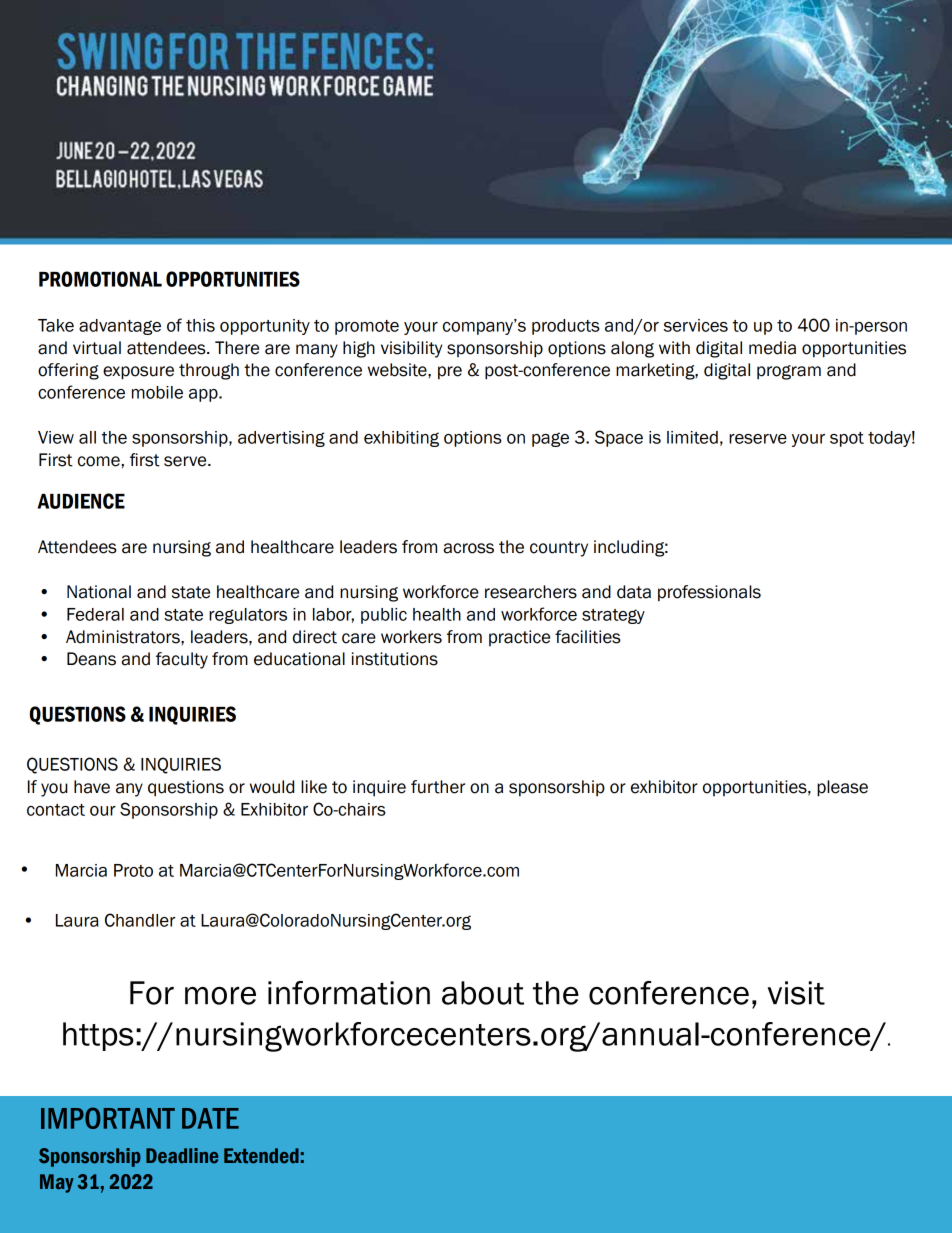 Image resolution: width=952 pixels, height=1233 pixels. Describe the element at coordinates (261, 1156) in the screenshot. I see `Extended` at that location.
